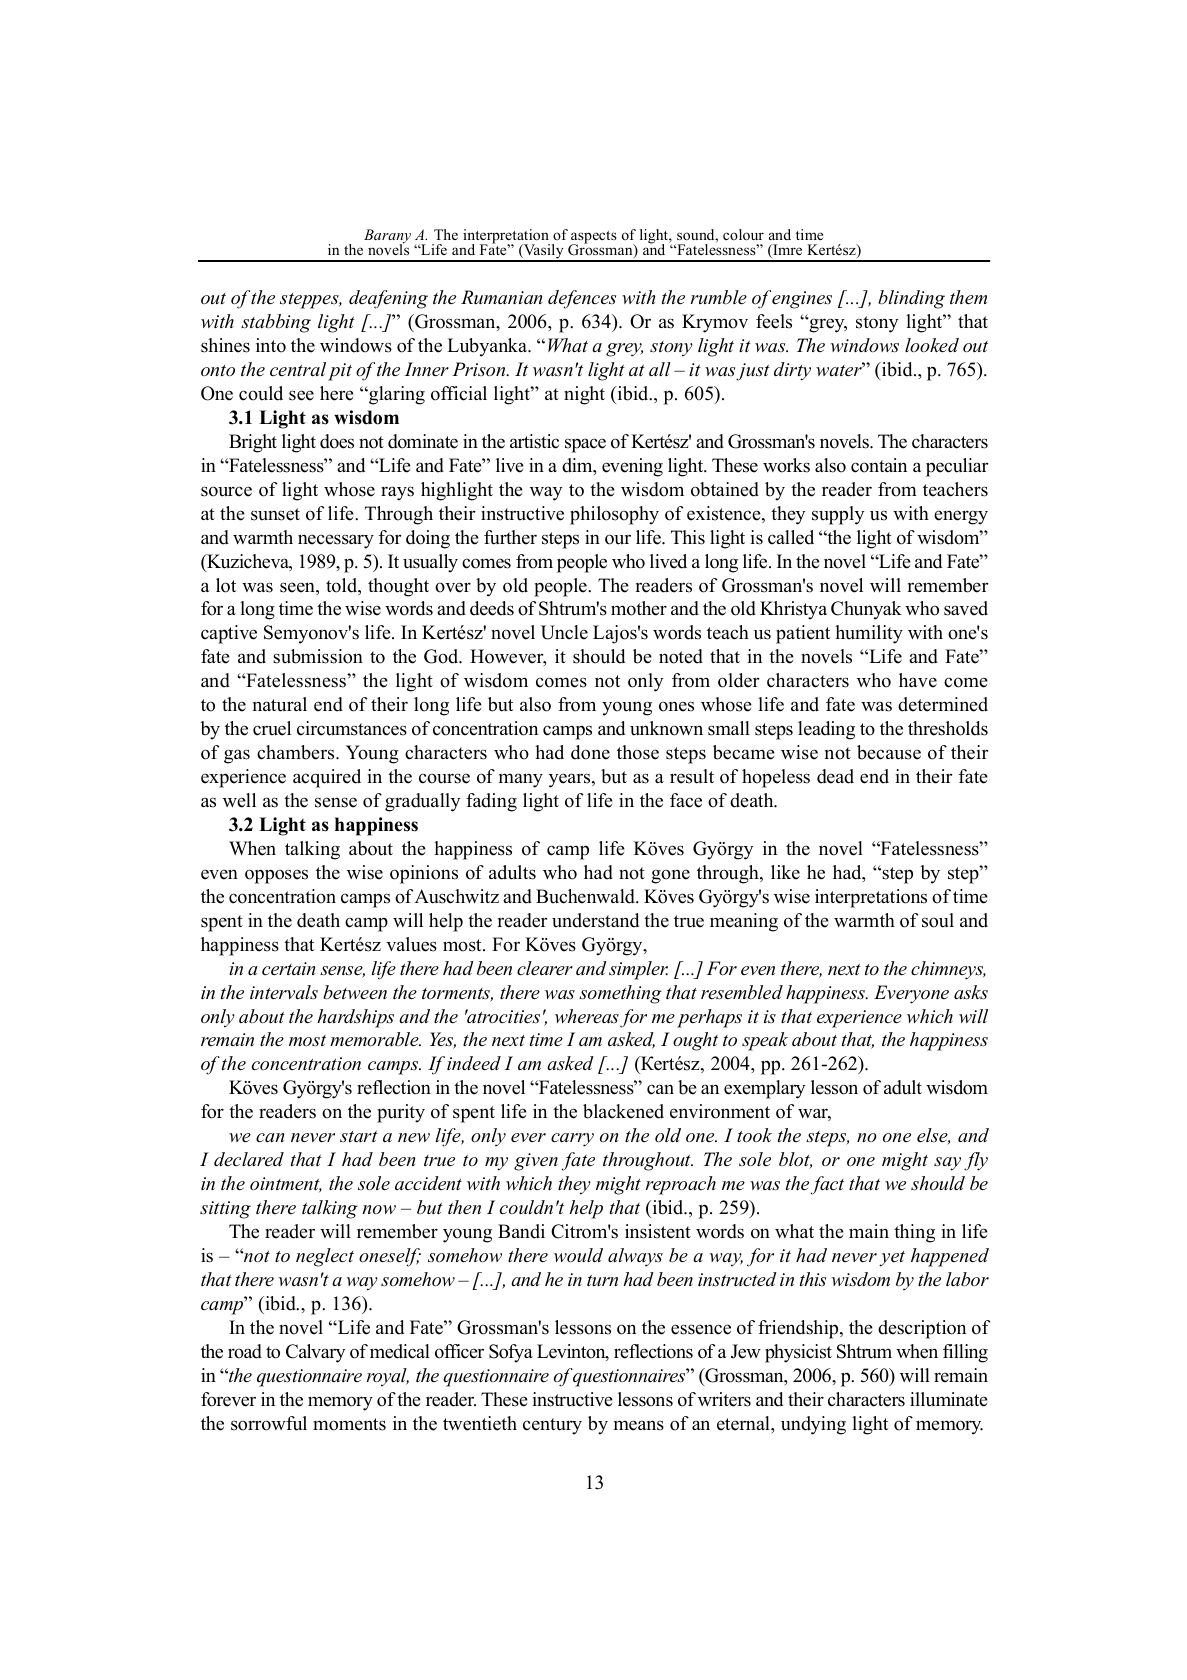  I want to click on stabbing, so click(276, 323).
